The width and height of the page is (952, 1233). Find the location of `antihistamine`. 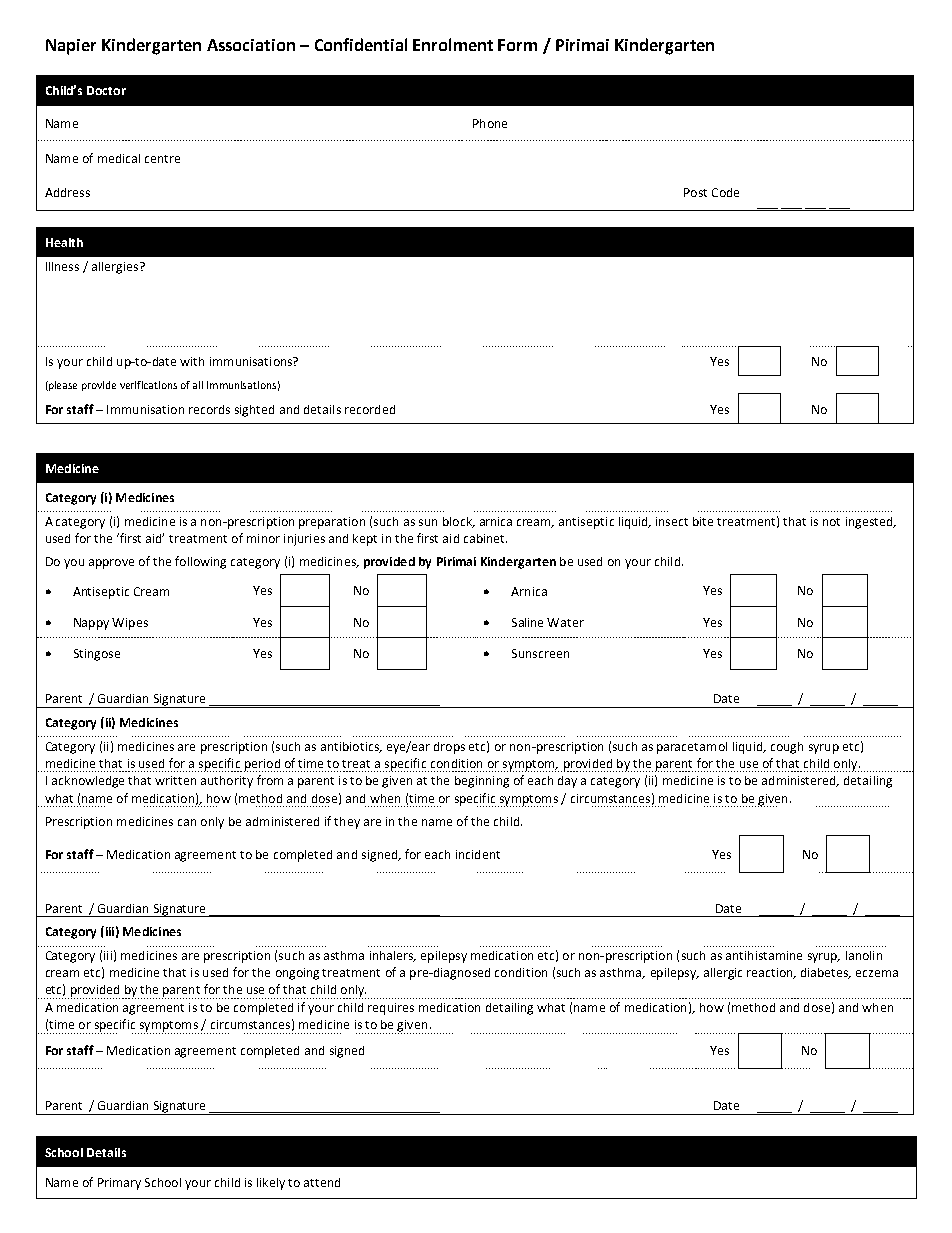

antihistamine is located at coordinates (764, 955).
